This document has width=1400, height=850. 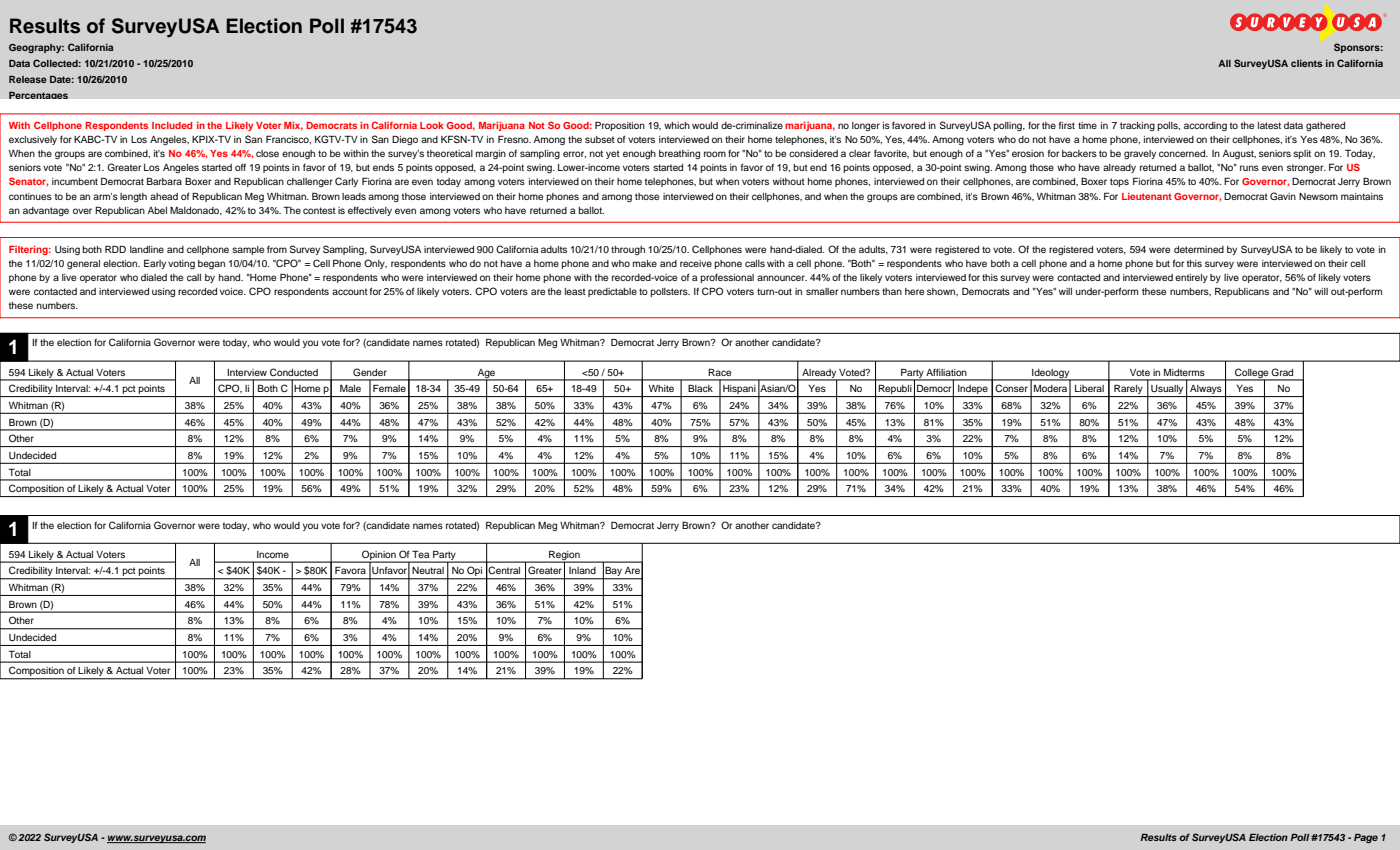 I want to click on voting, so click(x=181, y=264).
